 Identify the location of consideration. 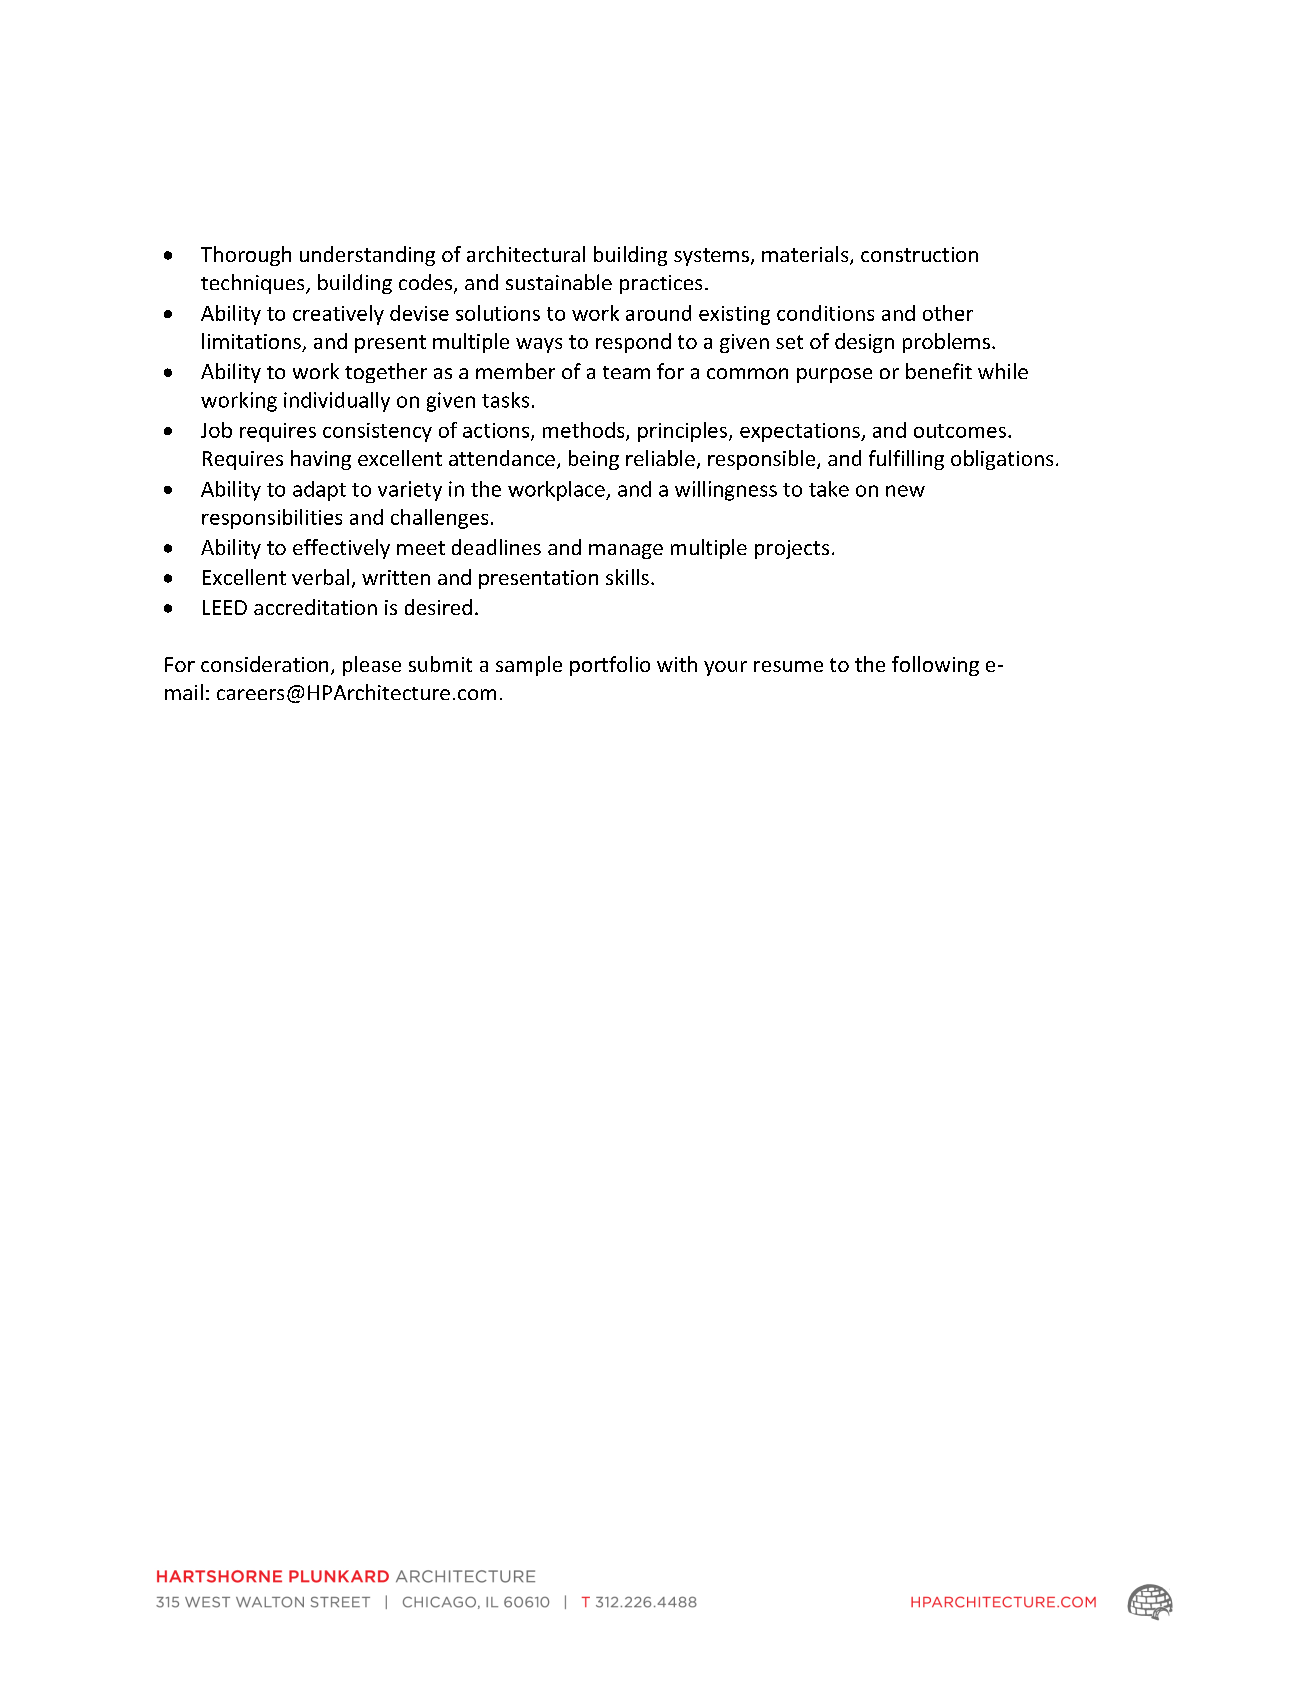
(264, 664).
